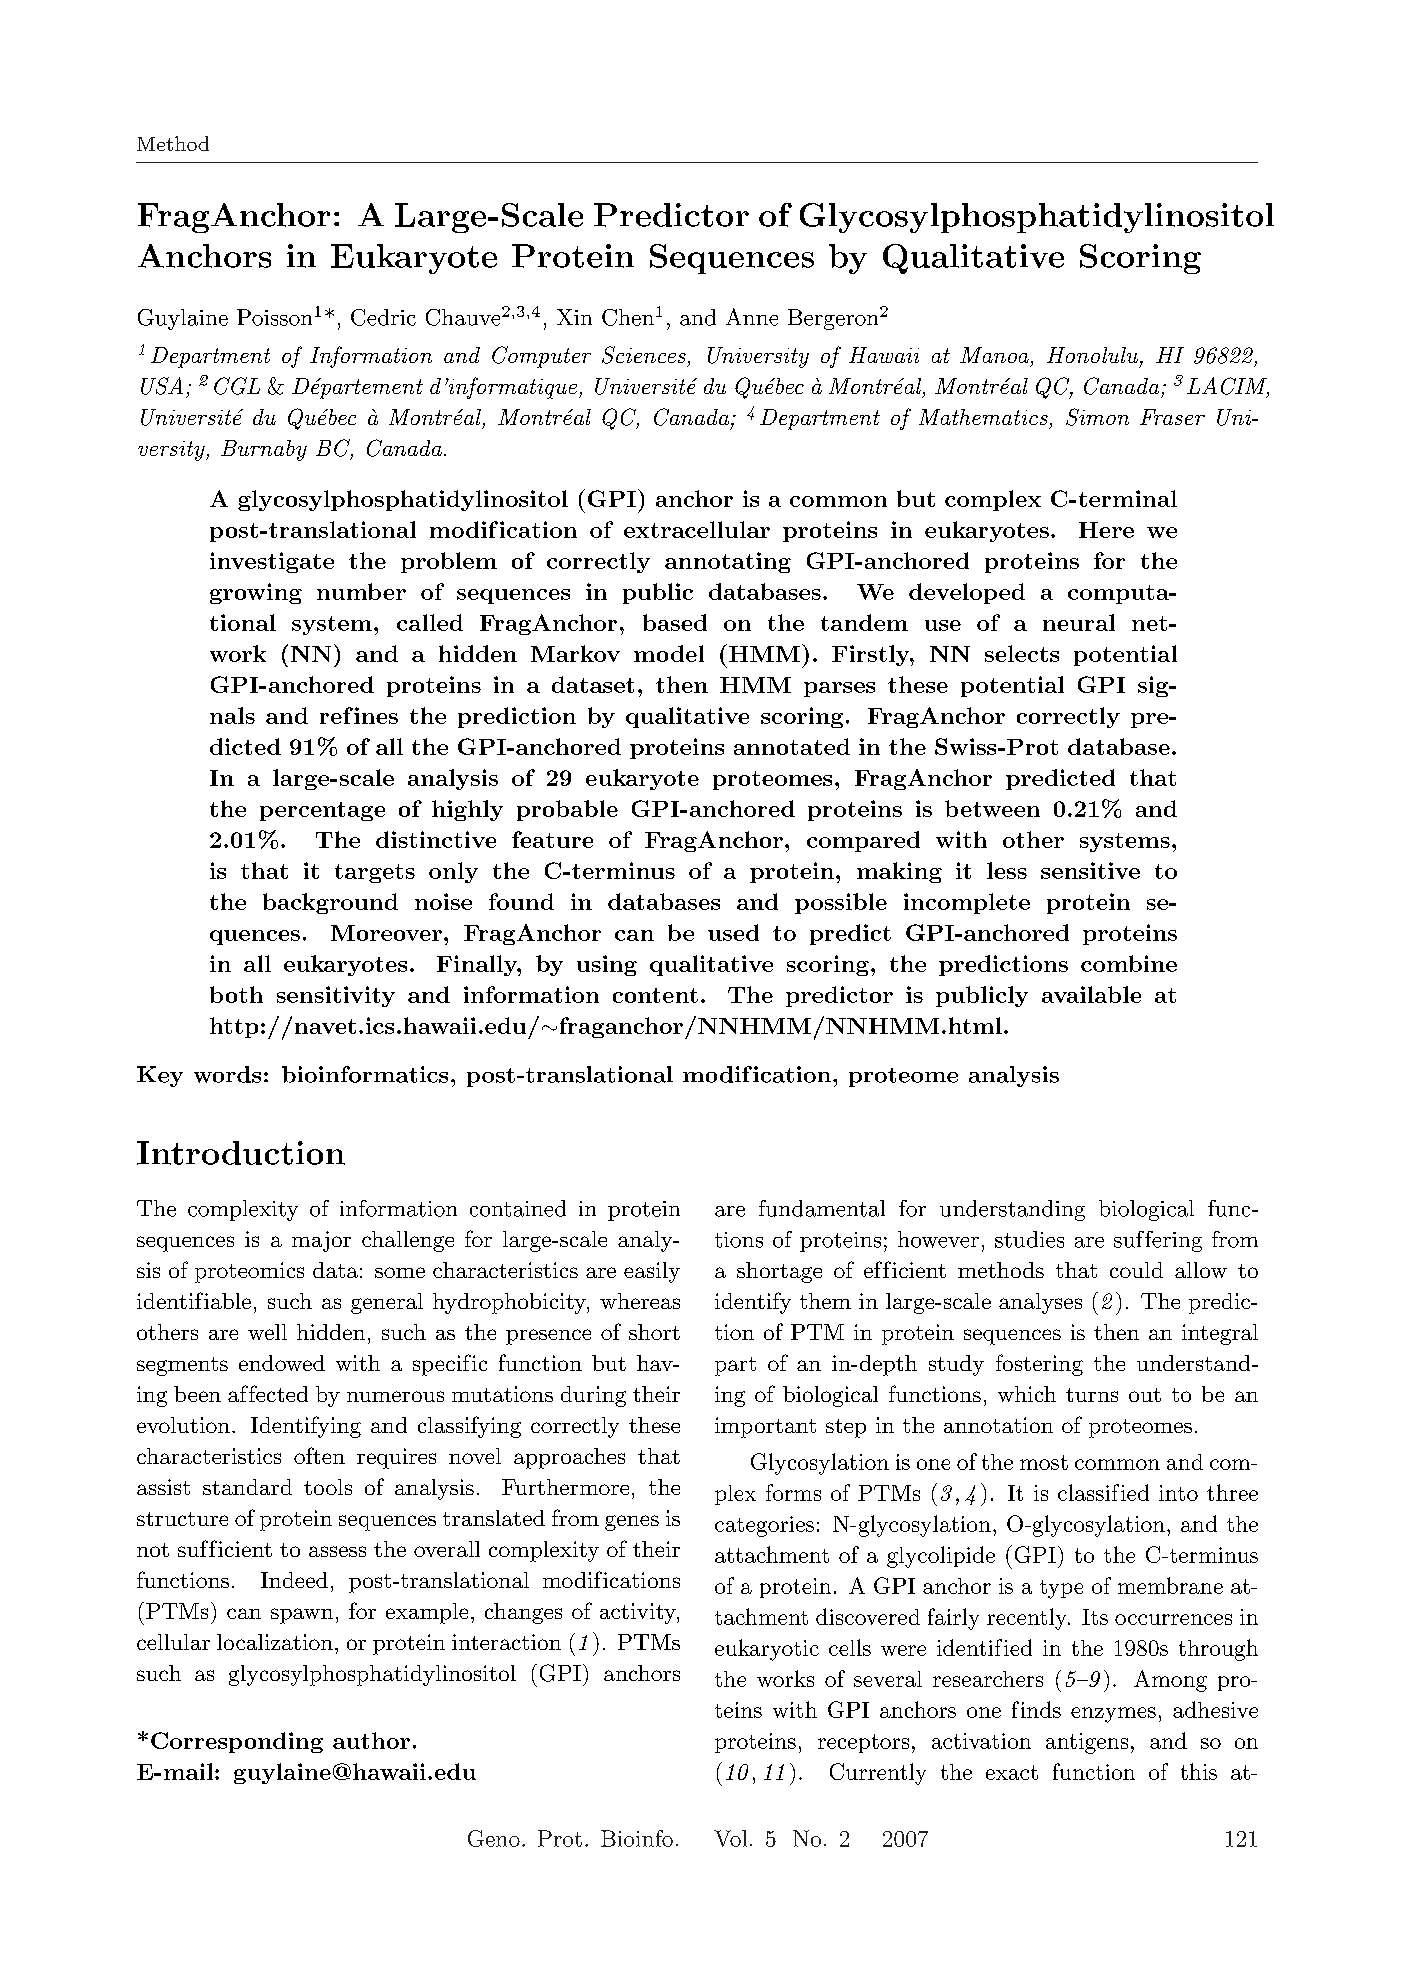 The width and height of the screenshot is (1403, 1984). What do you see at coordinates (767, 1650) in the screenshot?
I see `eukaryotic` at bounding box center [767, 1650].
